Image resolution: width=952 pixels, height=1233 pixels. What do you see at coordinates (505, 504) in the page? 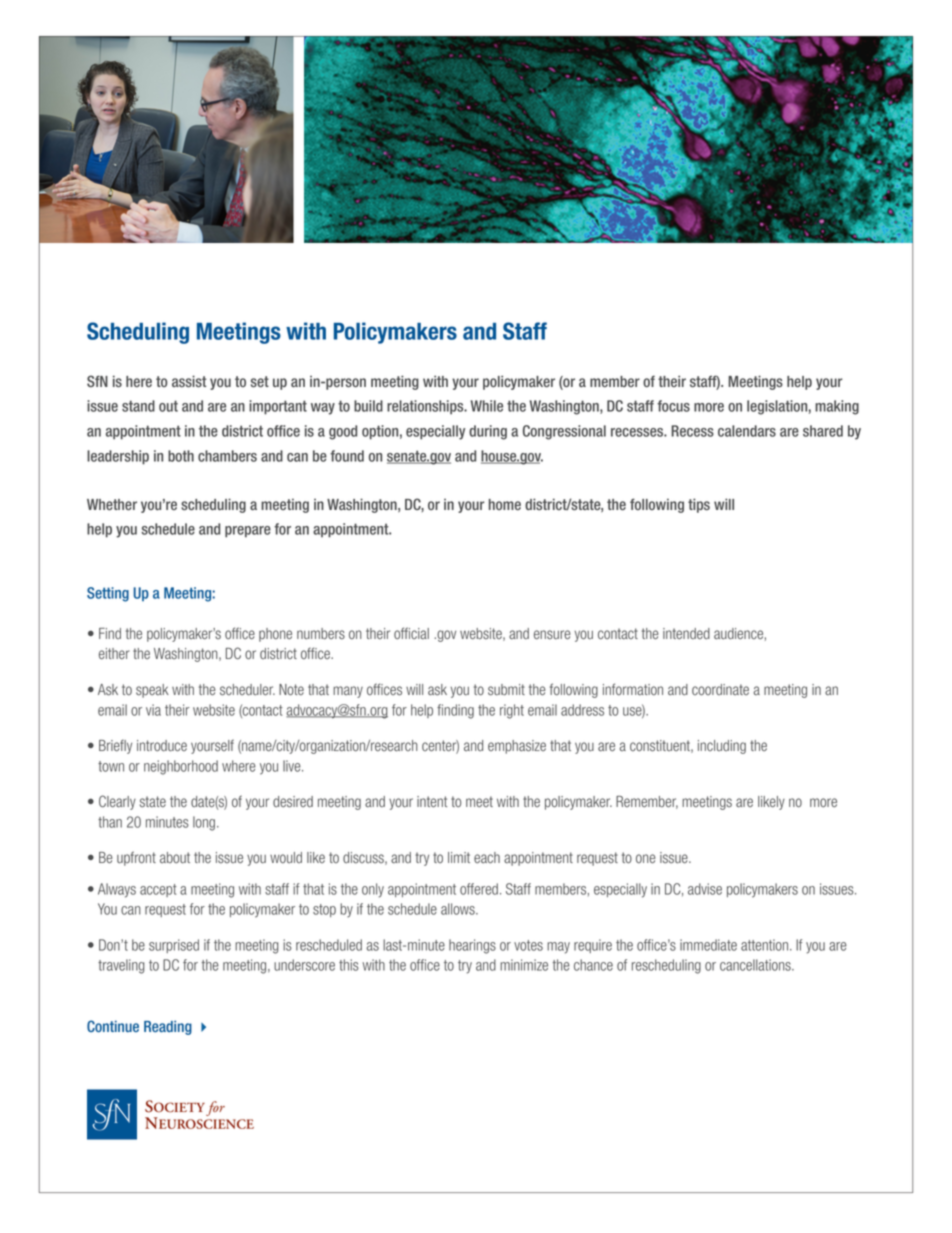
I see `home` at bounding box center [505, 504].
